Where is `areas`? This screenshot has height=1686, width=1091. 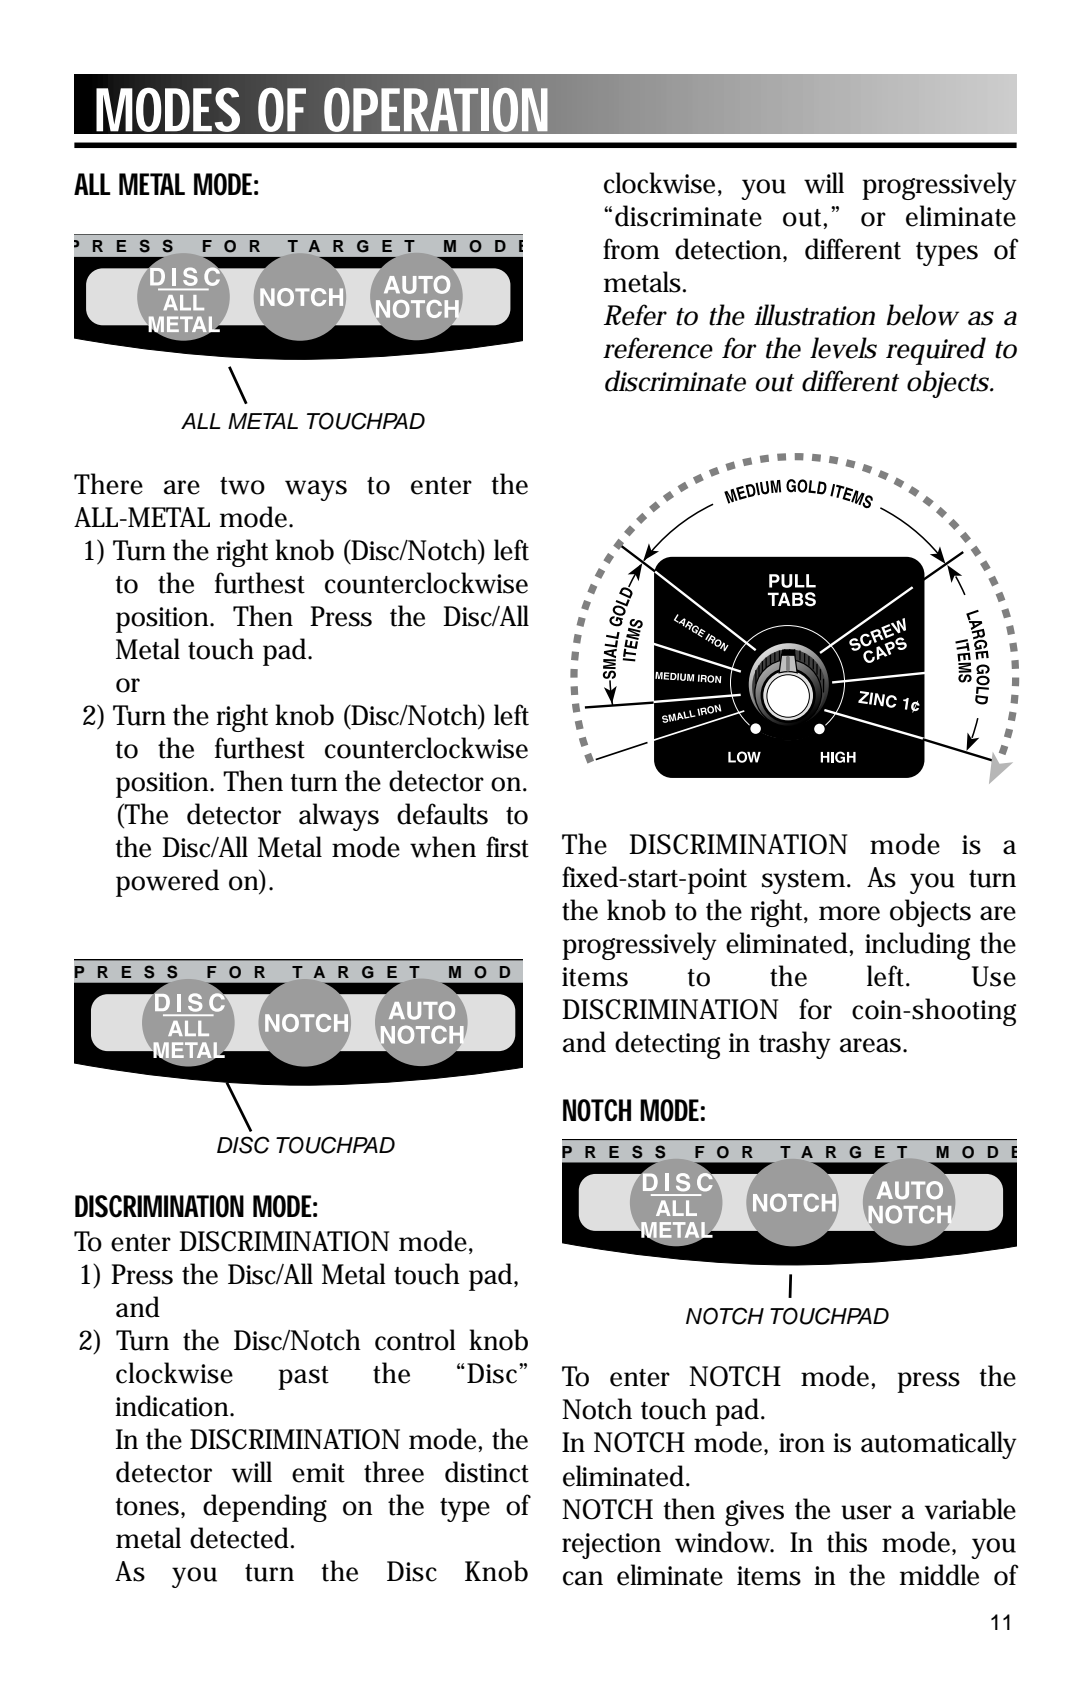 areas is located at coordinates (870, 1045).
